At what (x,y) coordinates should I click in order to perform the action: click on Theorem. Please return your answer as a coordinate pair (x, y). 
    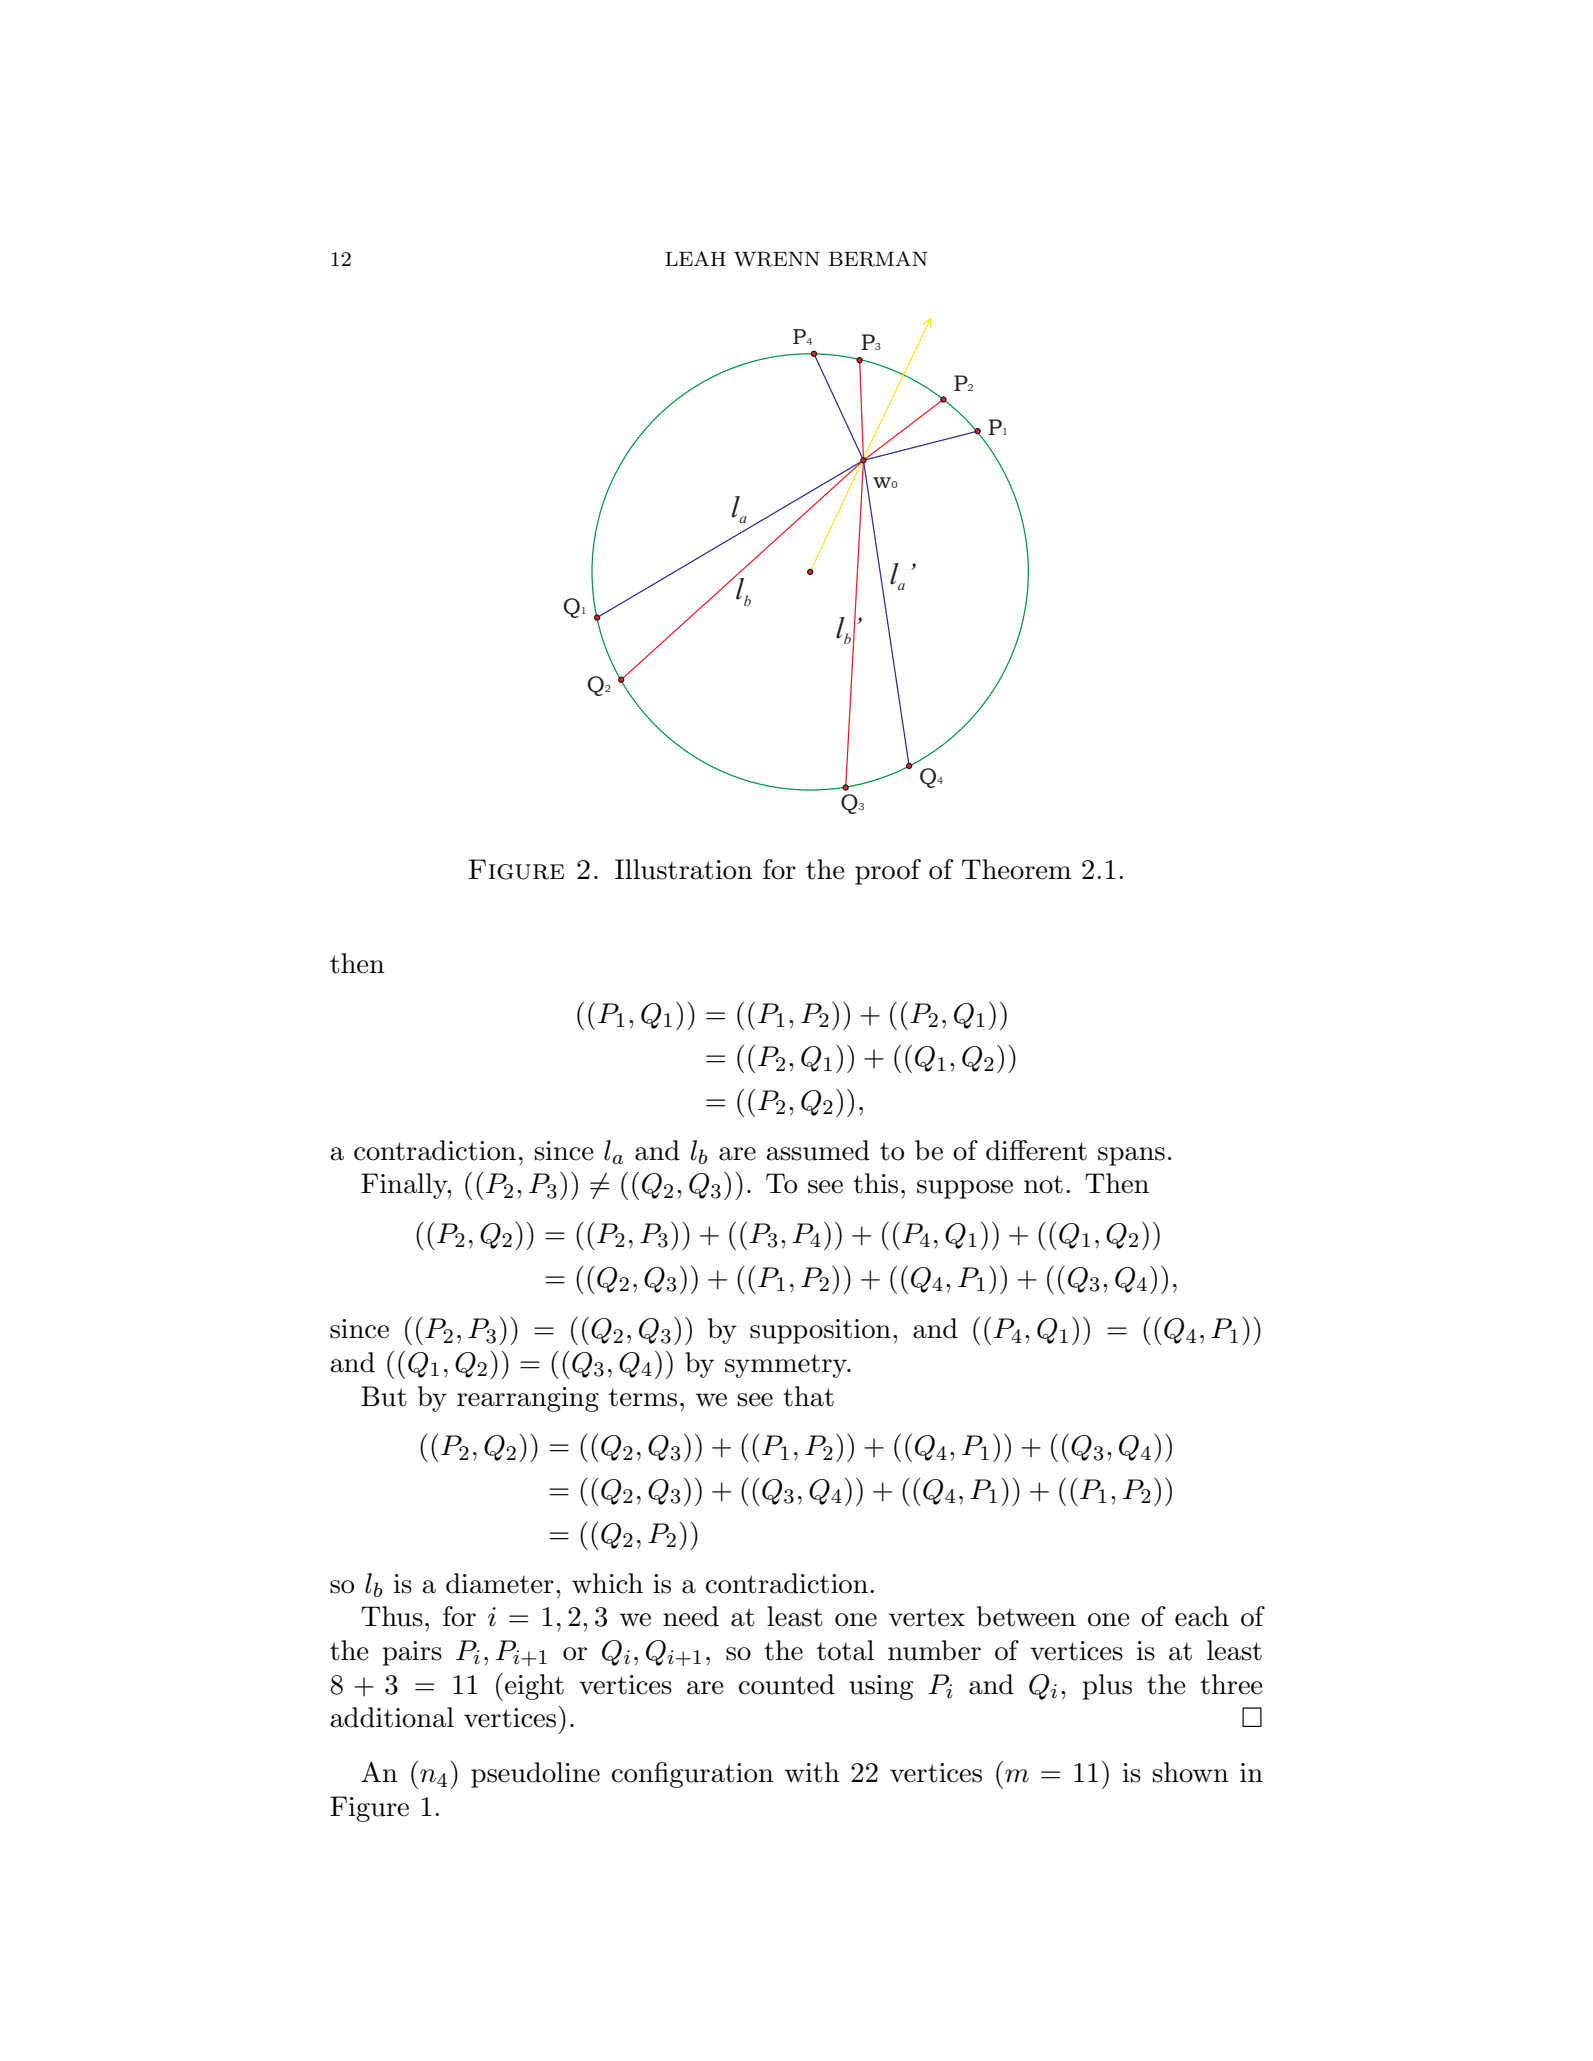
    Looking at the image, I should click on (1016, 869).
